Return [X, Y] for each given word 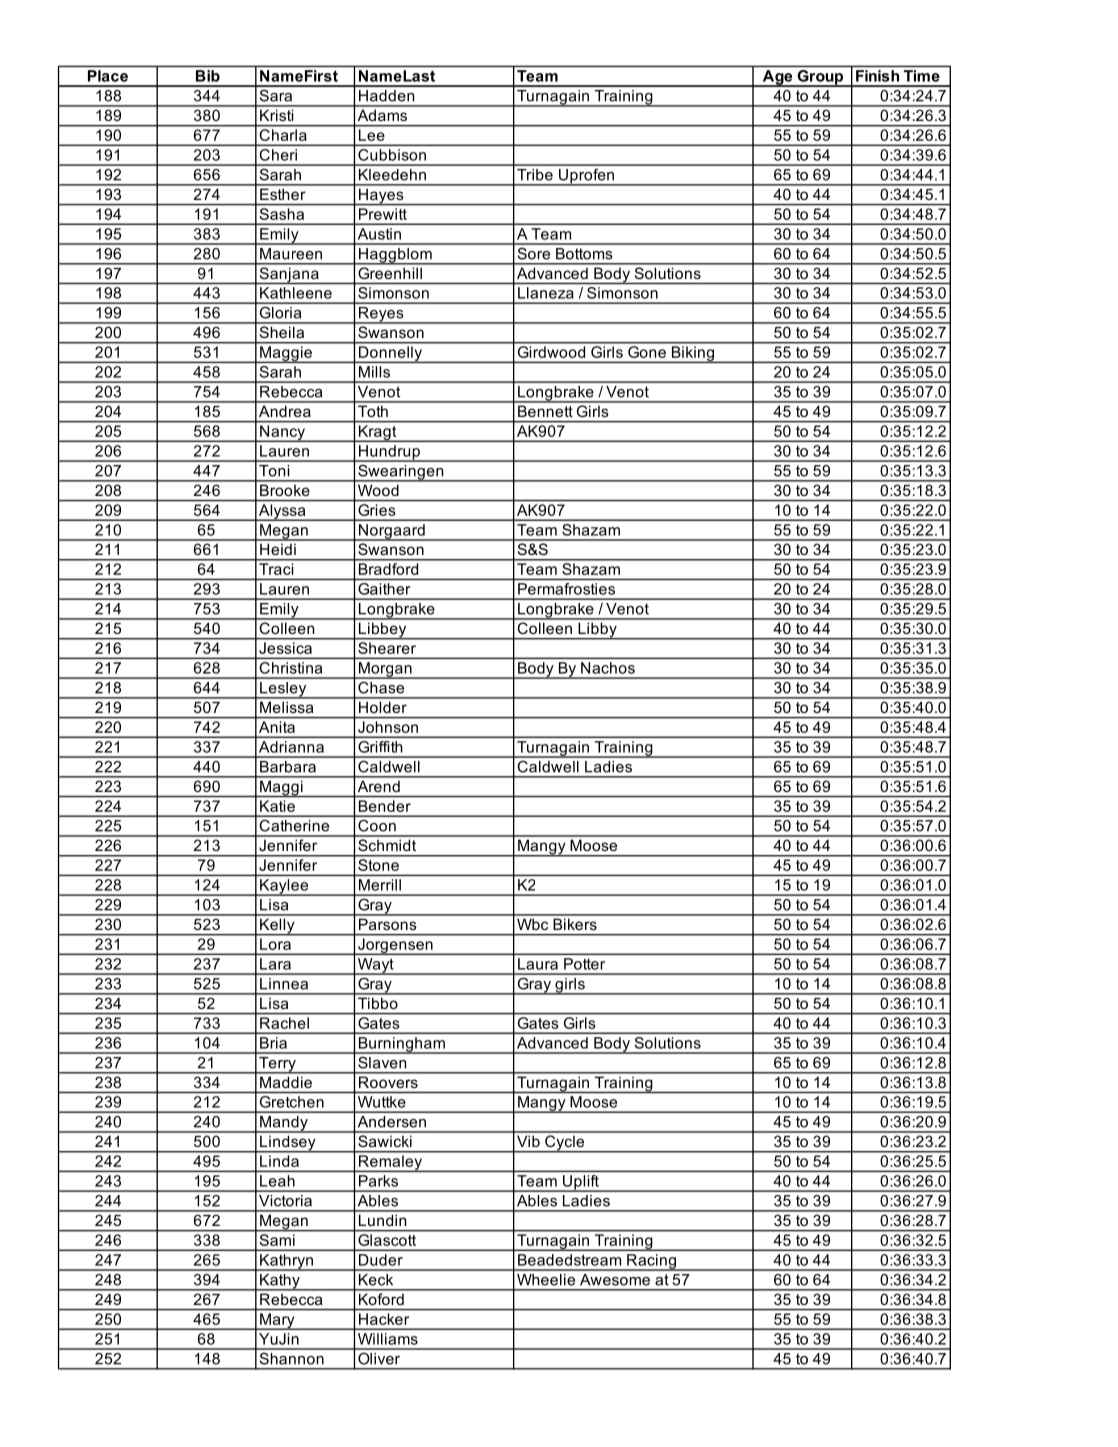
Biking [692, 354]
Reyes [381, 315]
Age [777, 78]
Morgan [385, 670]
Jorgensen [395, 946]
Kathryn [286, 1262]
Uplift [580, 1183]
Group [820, 78]
